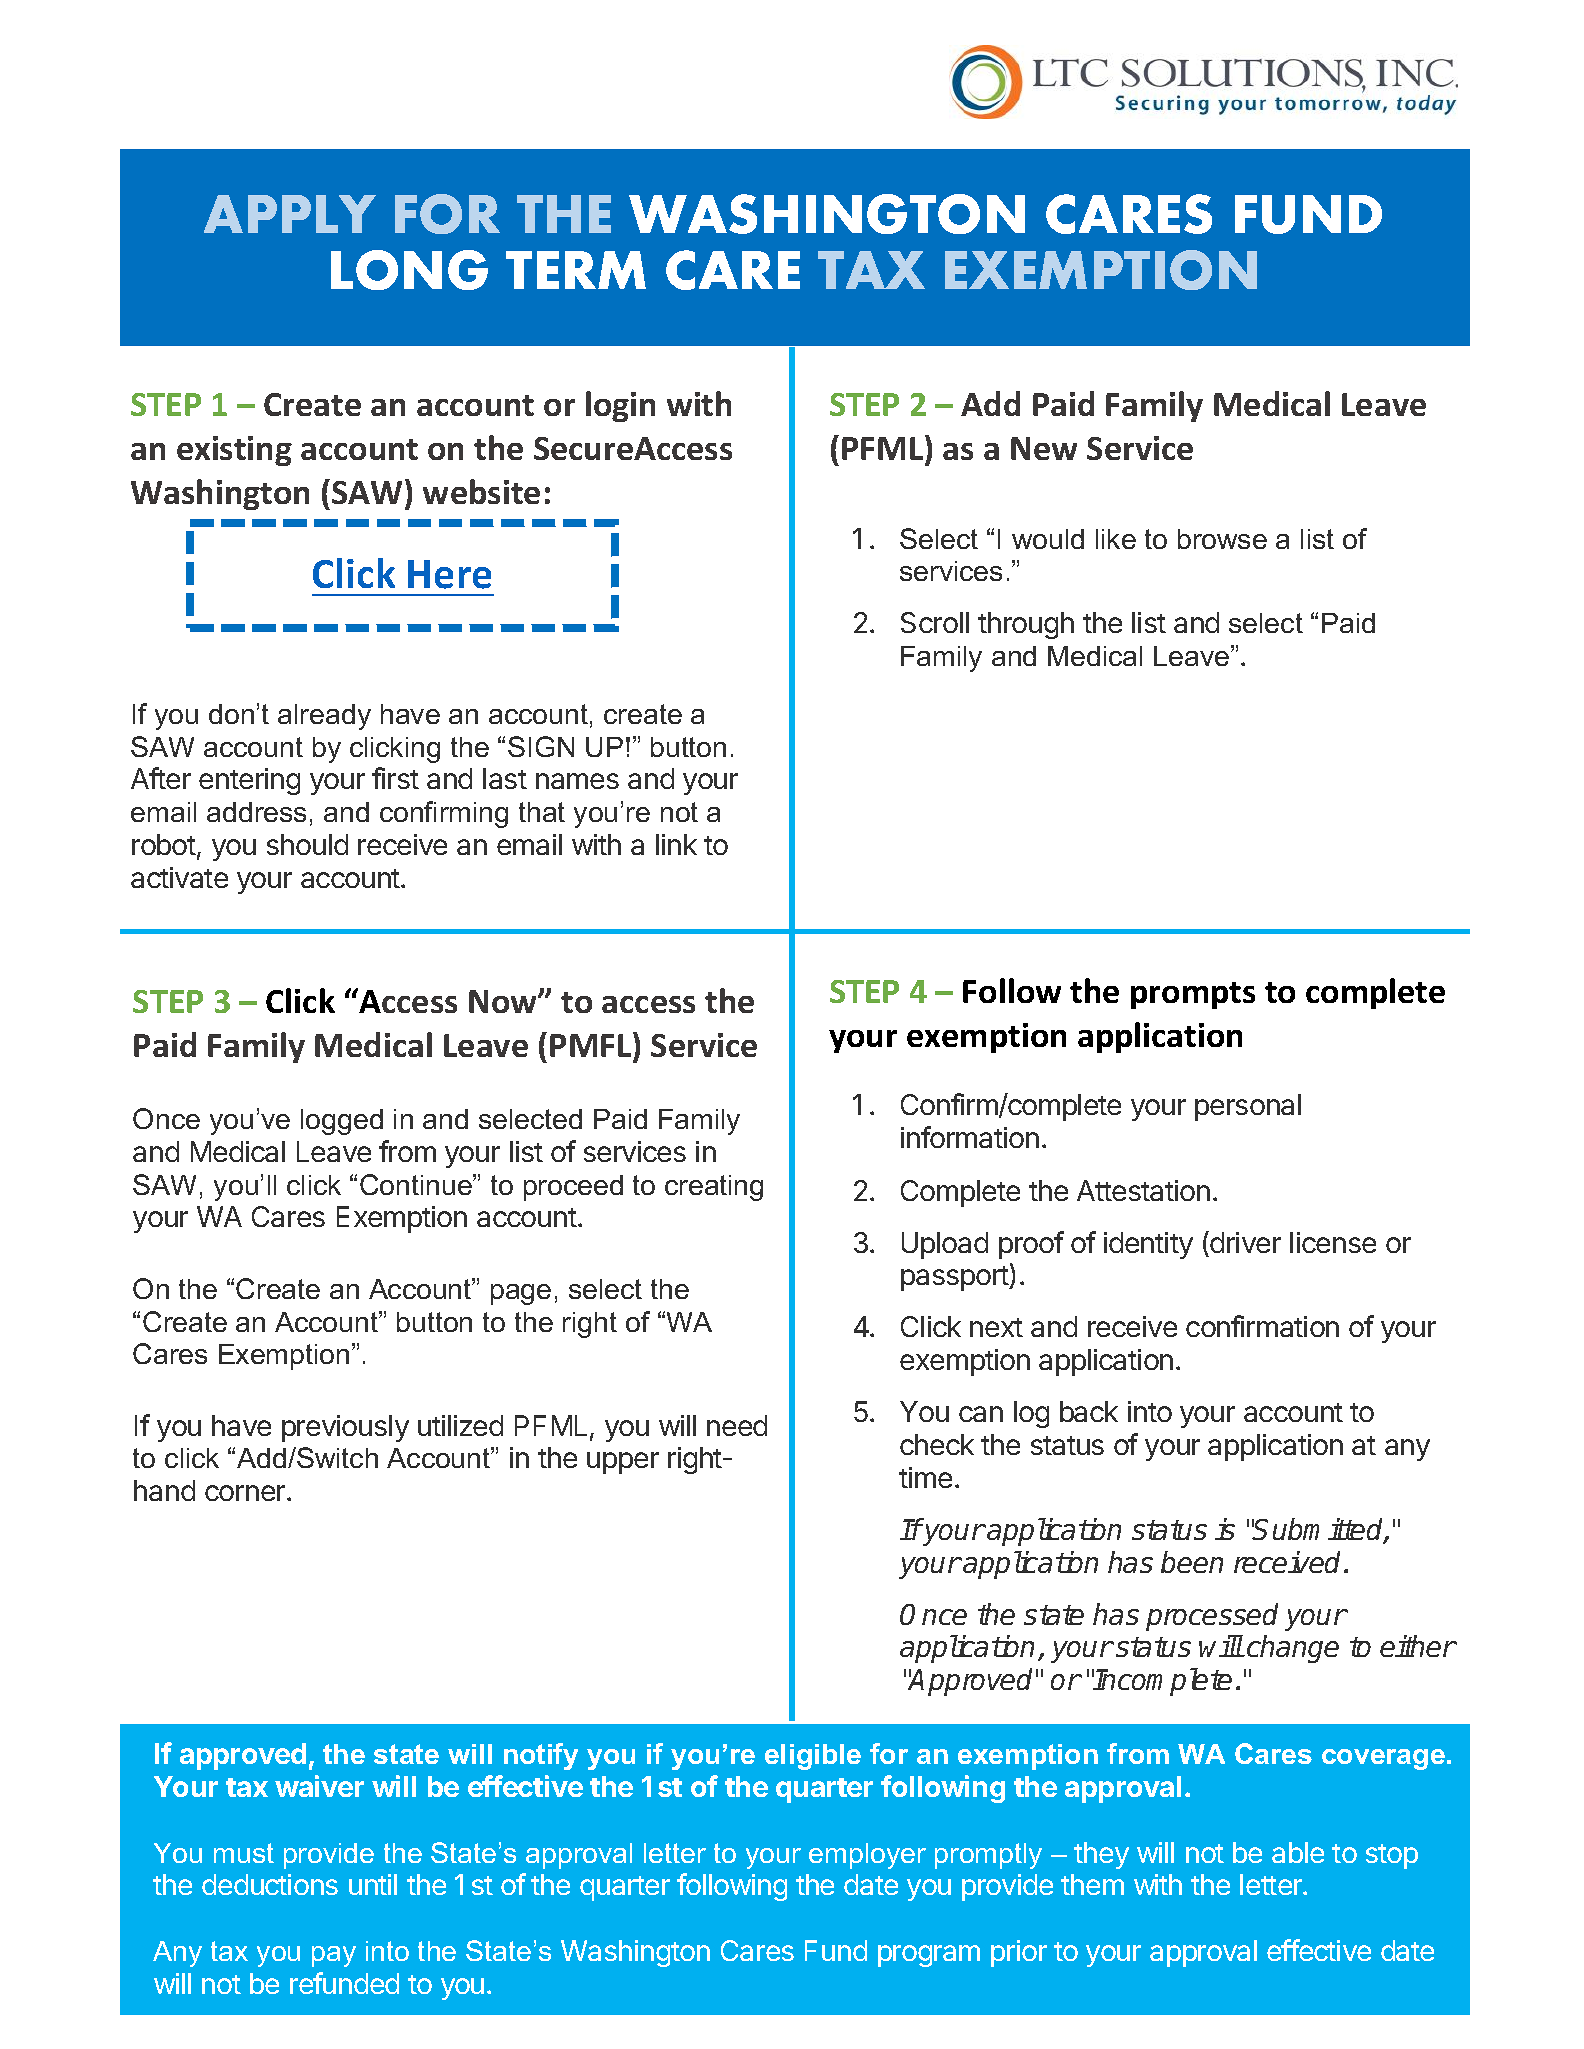  What do you see at coordinates (270, 1884) in the image?
I see `deductions` at bounding box center [270, 1884].
